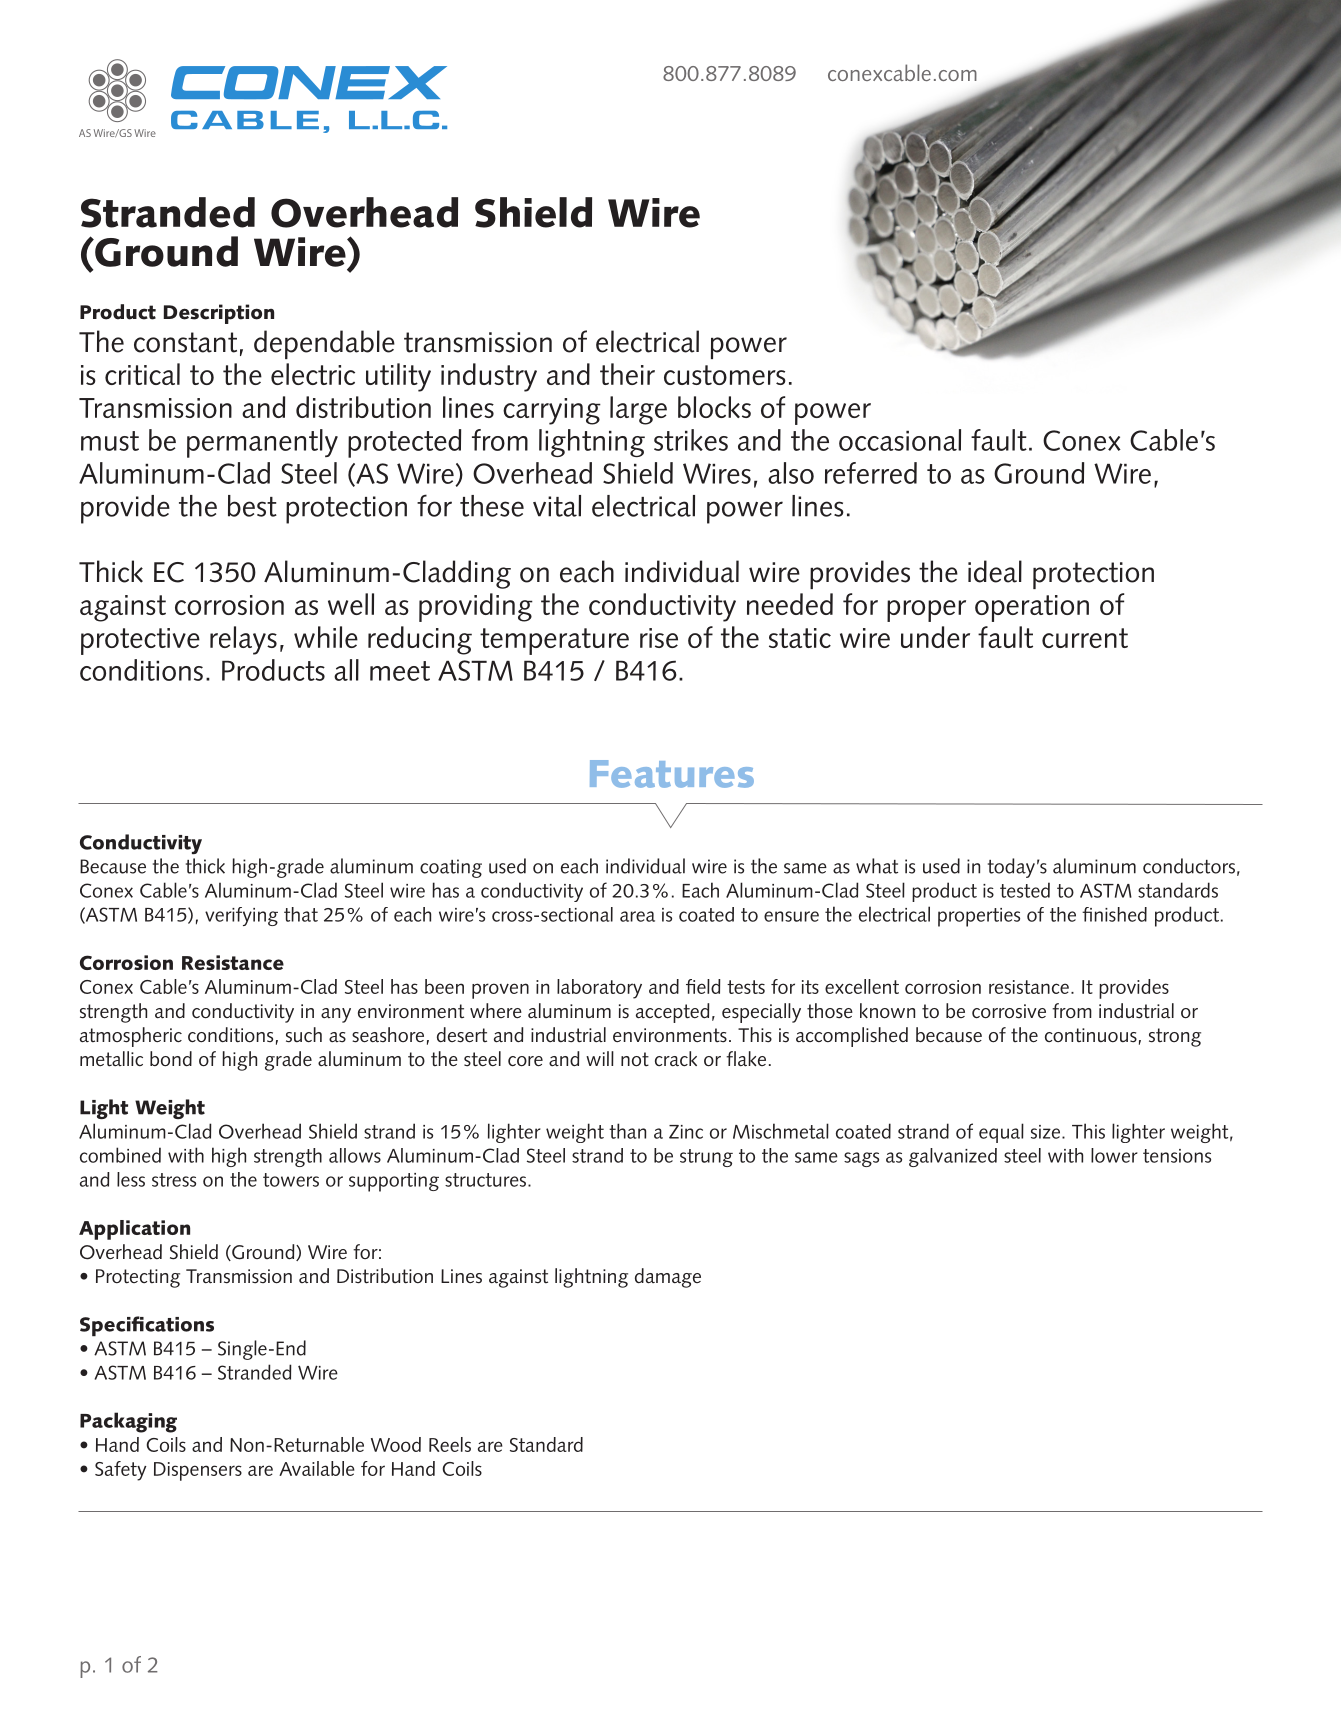 This screenshot has width=1341, height=1735. What do you see at coordinates (672, 1013) in the screenshot?
I see `accepted` at bounding box center [672, 1013].
